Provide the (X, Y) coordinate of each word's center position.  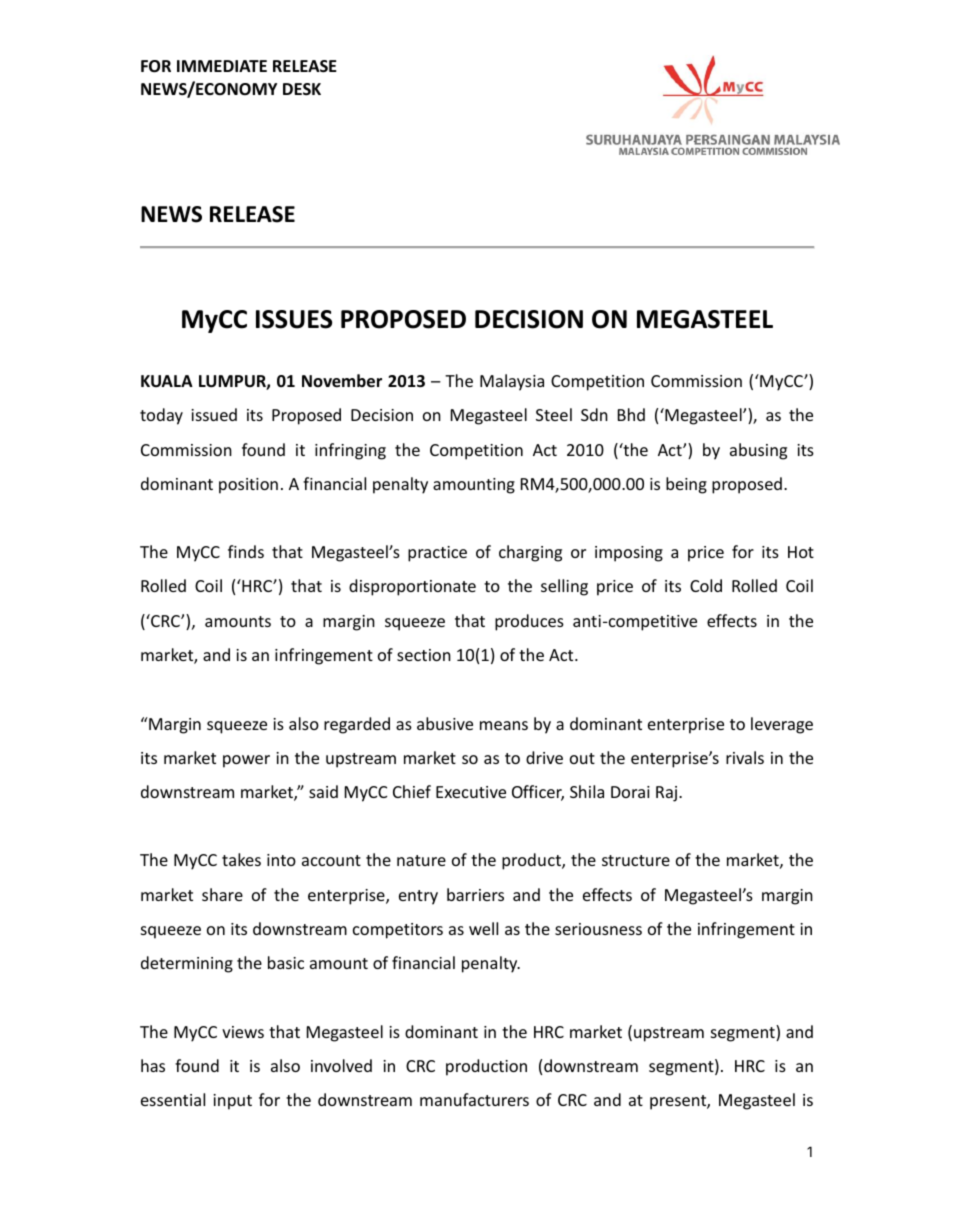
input (232, 1102)
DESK (302, 89)
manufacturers (474, 1099)
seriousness (598, 929)
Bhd (631, 414)
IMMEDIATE (222, 66)
